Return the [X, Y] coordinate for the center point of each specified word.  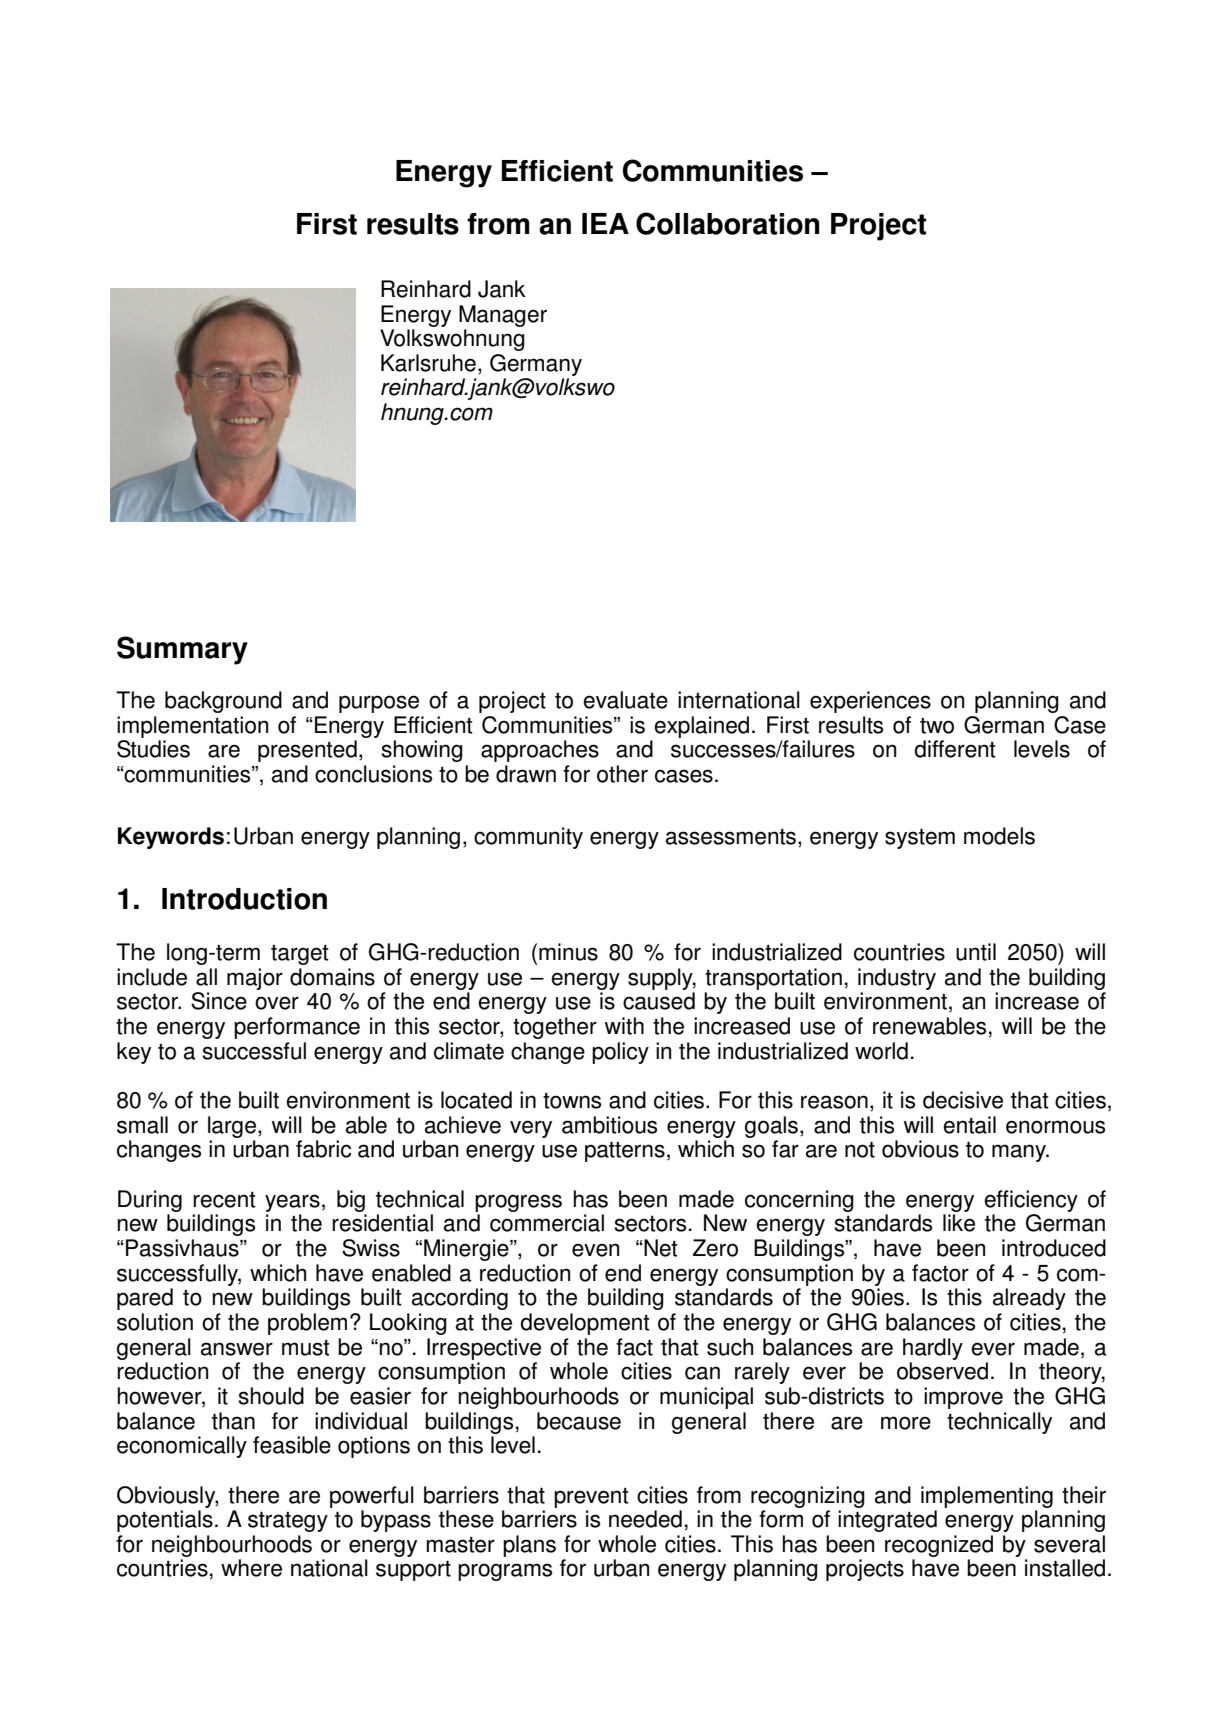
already [1029, 1299]
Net [660, 1248]
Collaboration [728, 223]
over [277, 1003]
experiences [870, 702]
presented [307, 751]
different [955, 749]
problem [307, 1324]
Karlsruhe [428, 363]
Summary [182, 650]
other [622, 774]
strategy [288, 1522]
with [624, 1026]
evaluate [625, 700]
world [881, 1051]
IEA [605, 223]
